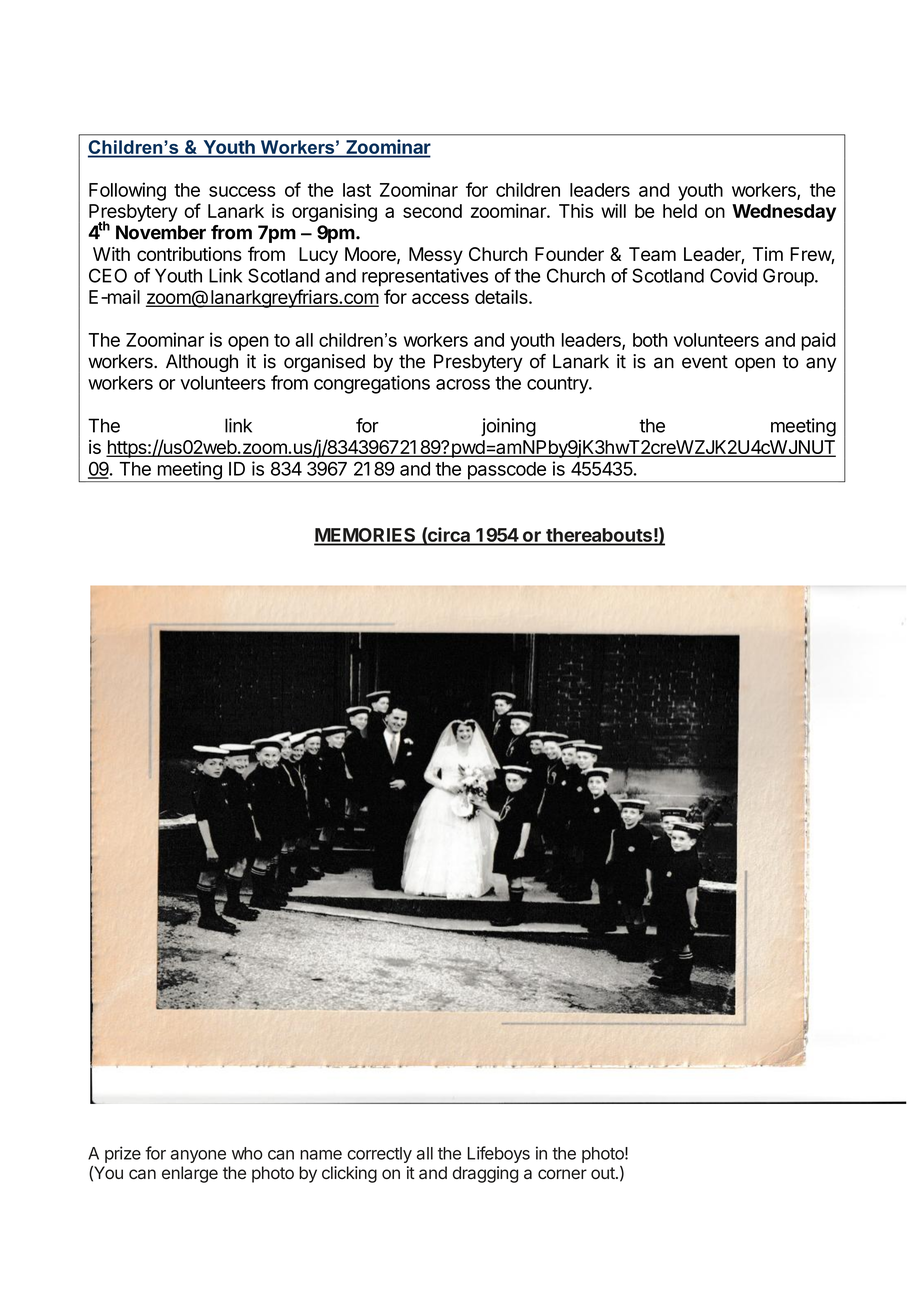 The width and height of the screenshot is (924, 1307). Describe the element at coordinates (379, 1155) in the screenshot. I see `correctly` at that location.
